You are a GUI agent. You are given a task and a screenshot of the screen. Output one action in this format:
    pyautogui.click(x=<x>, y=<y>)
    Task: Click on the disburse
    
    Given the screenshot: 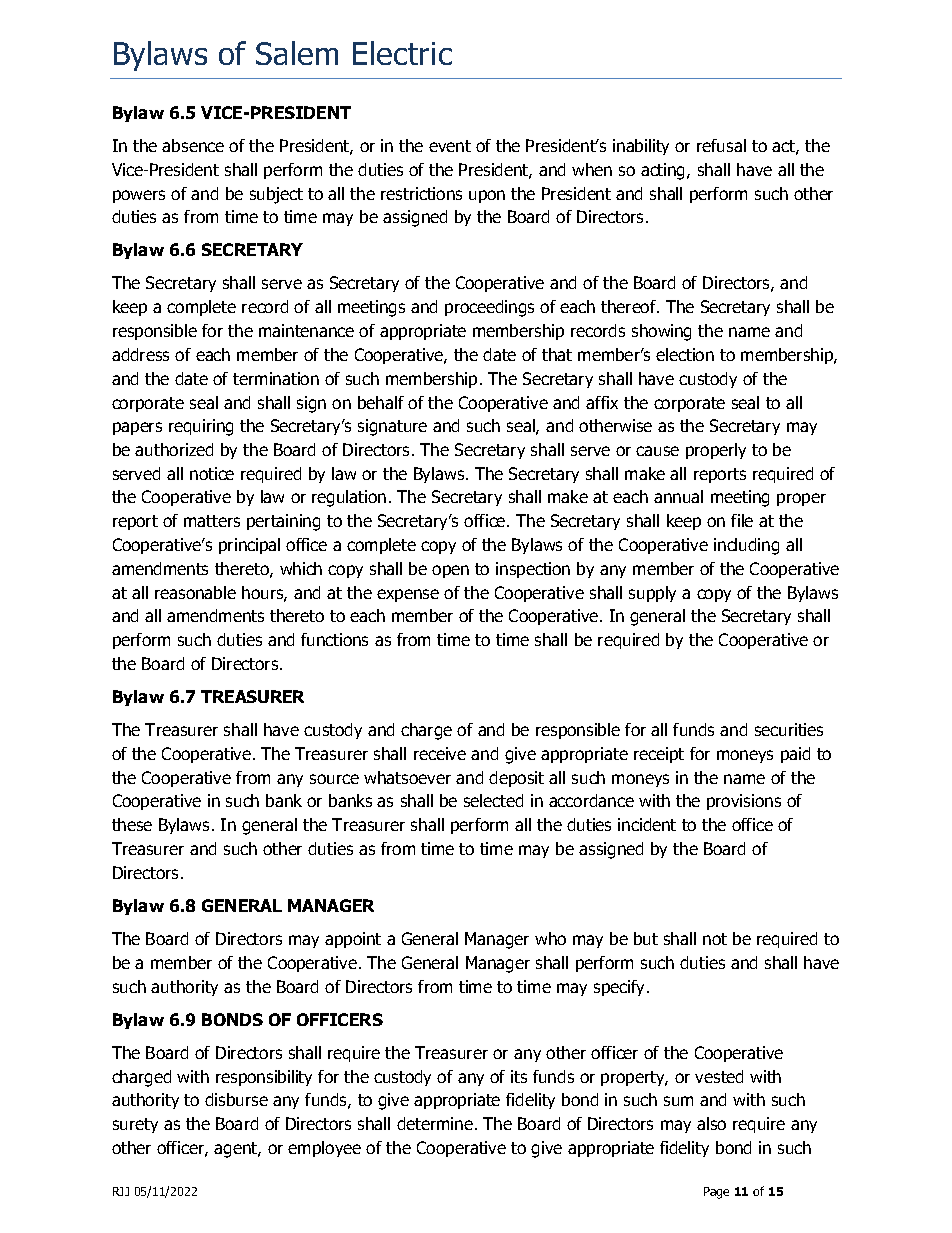 What is the action you would take?
    pyautogui.click(x=236, y=1099)
